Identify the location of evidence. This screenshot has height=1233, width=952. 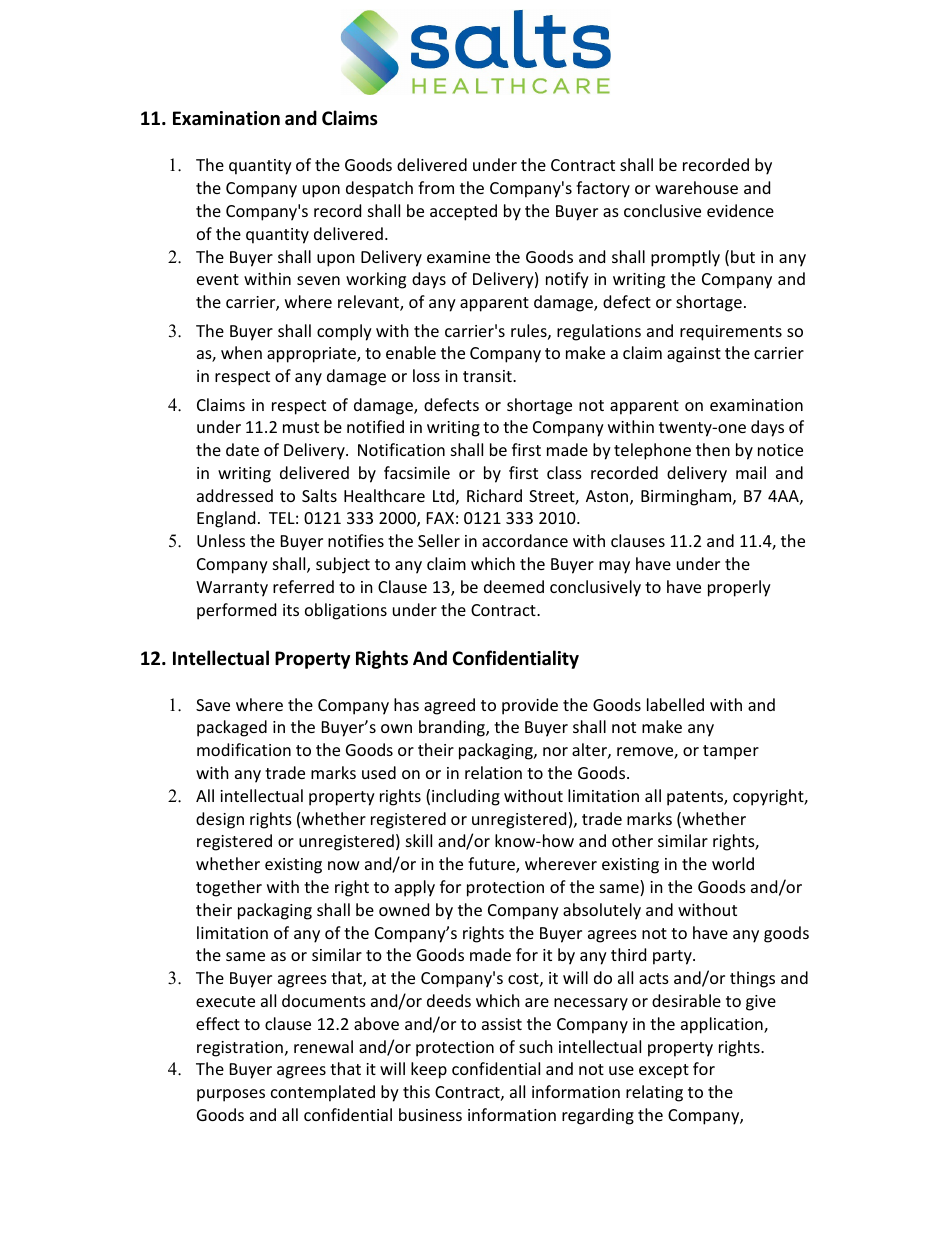
(740, 210).
